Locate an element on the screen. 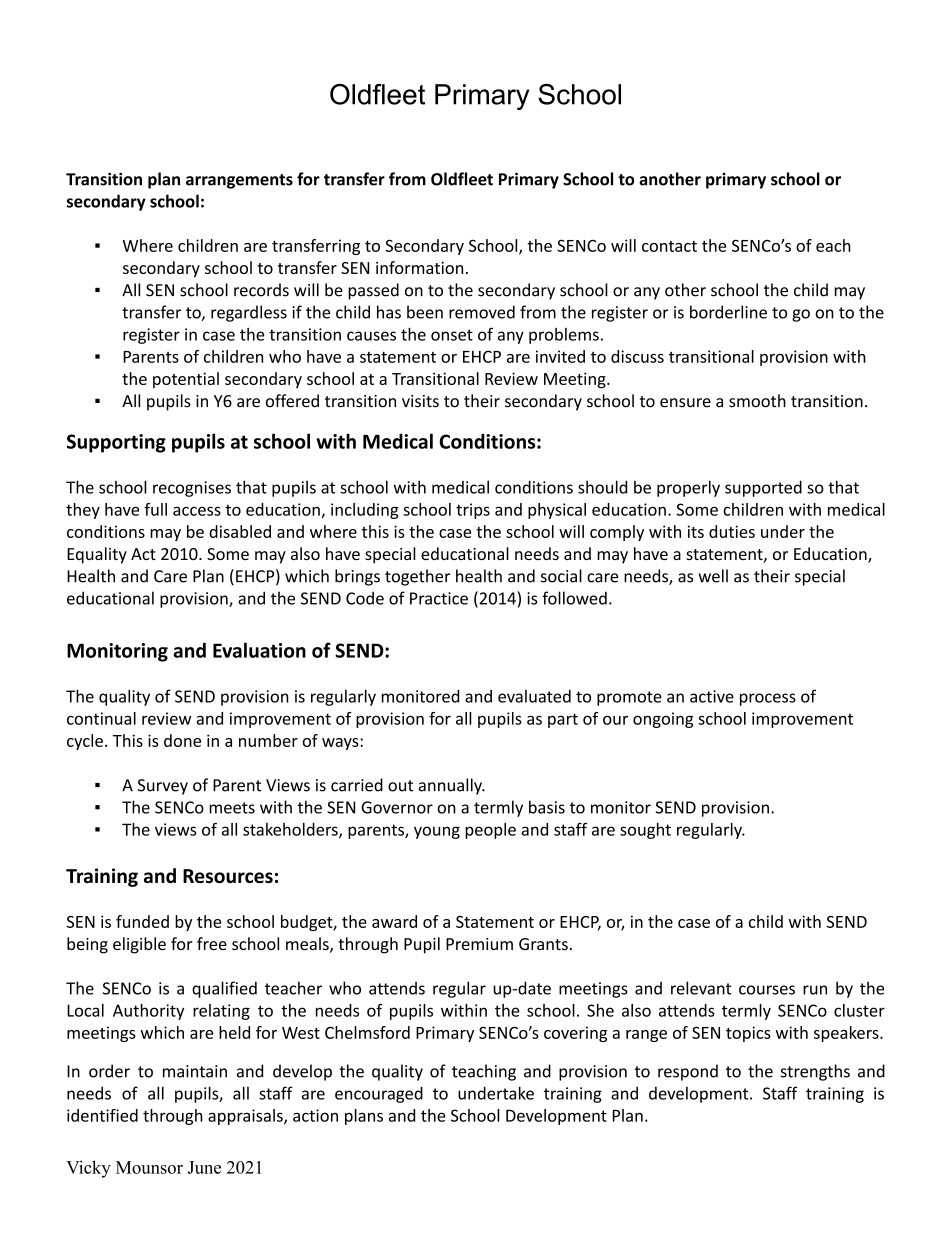 The image size is (952, 1233). done is located at coordinates (182, 740).
